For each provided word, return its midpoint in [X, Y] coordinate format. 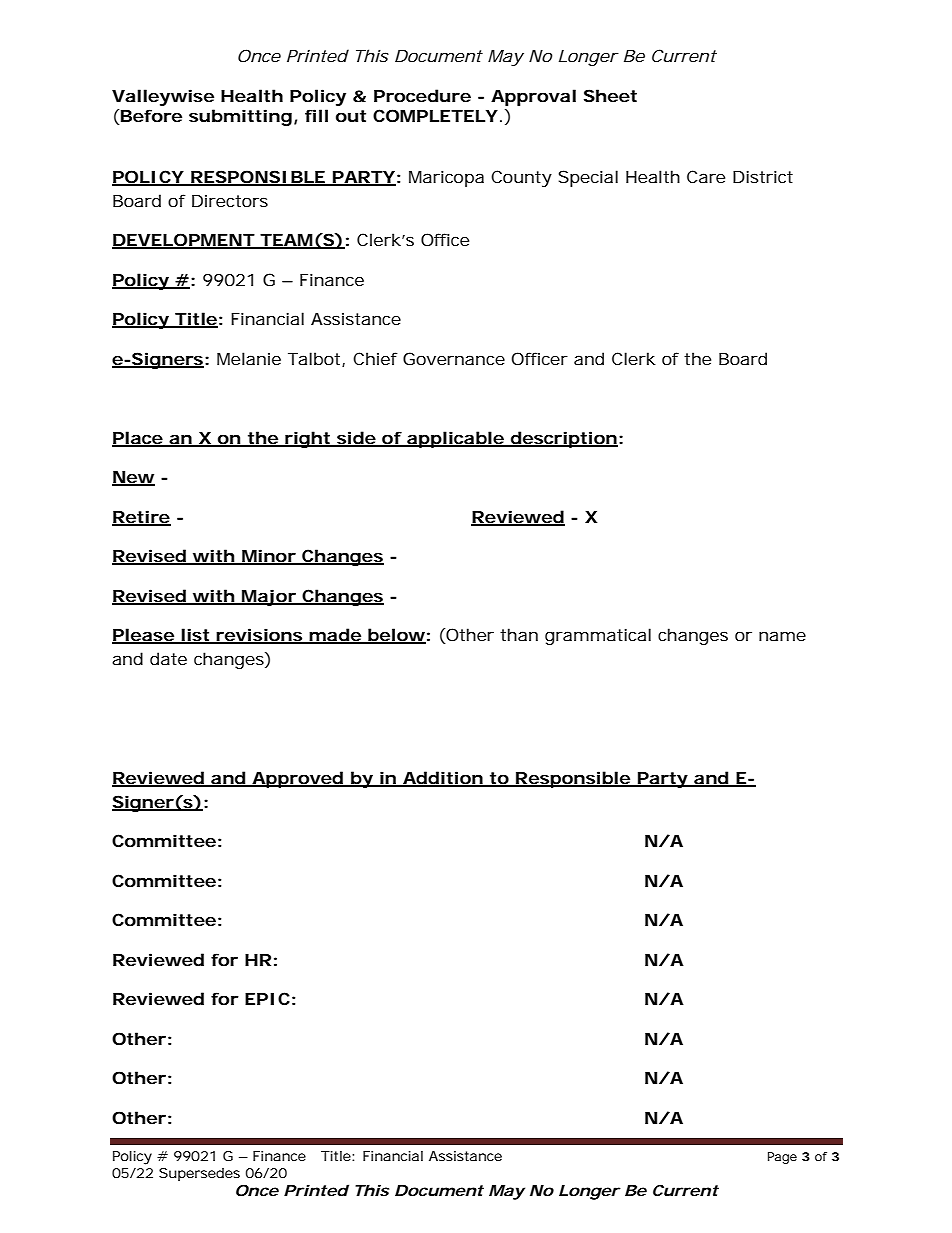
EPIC [267, 998]
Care [706, 176]
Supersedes [199, 1174]
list [195, 636]
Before [150, 117]
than [519, 634]
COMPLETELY [435, 115]
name [782, 636]
